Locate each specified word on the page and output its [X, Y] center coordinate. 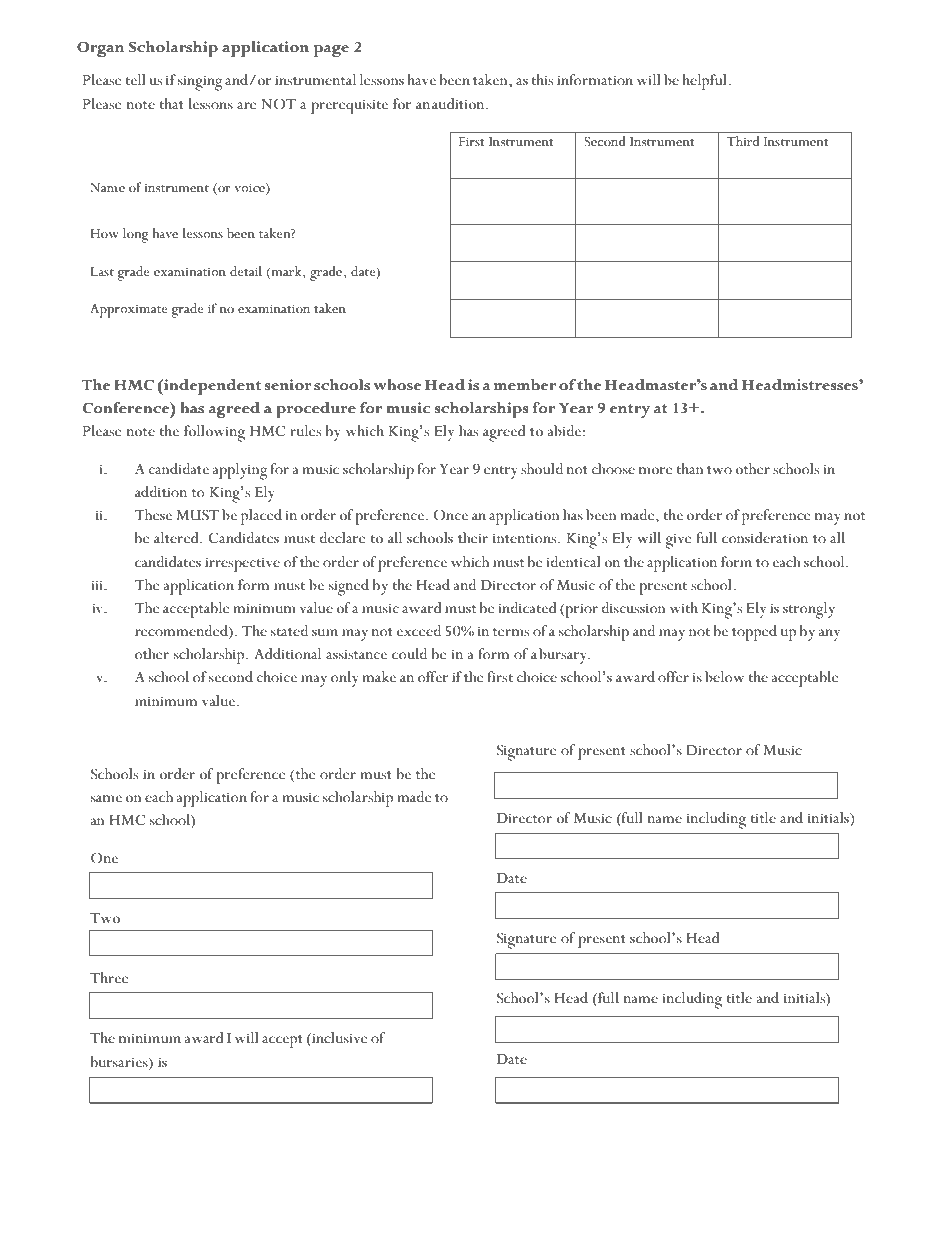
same [106, 799]
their [473, 538]
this [542, 80]
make [379, 677]
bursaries [120, 1062]
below [724, 677]
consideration [765, 538]
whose [397, 385]
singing [200, 83]
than [690, 469]
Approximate [128, 311]
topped [754, 633]
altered [177, 538]
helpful [705, 82]
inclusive [338, 1039]
